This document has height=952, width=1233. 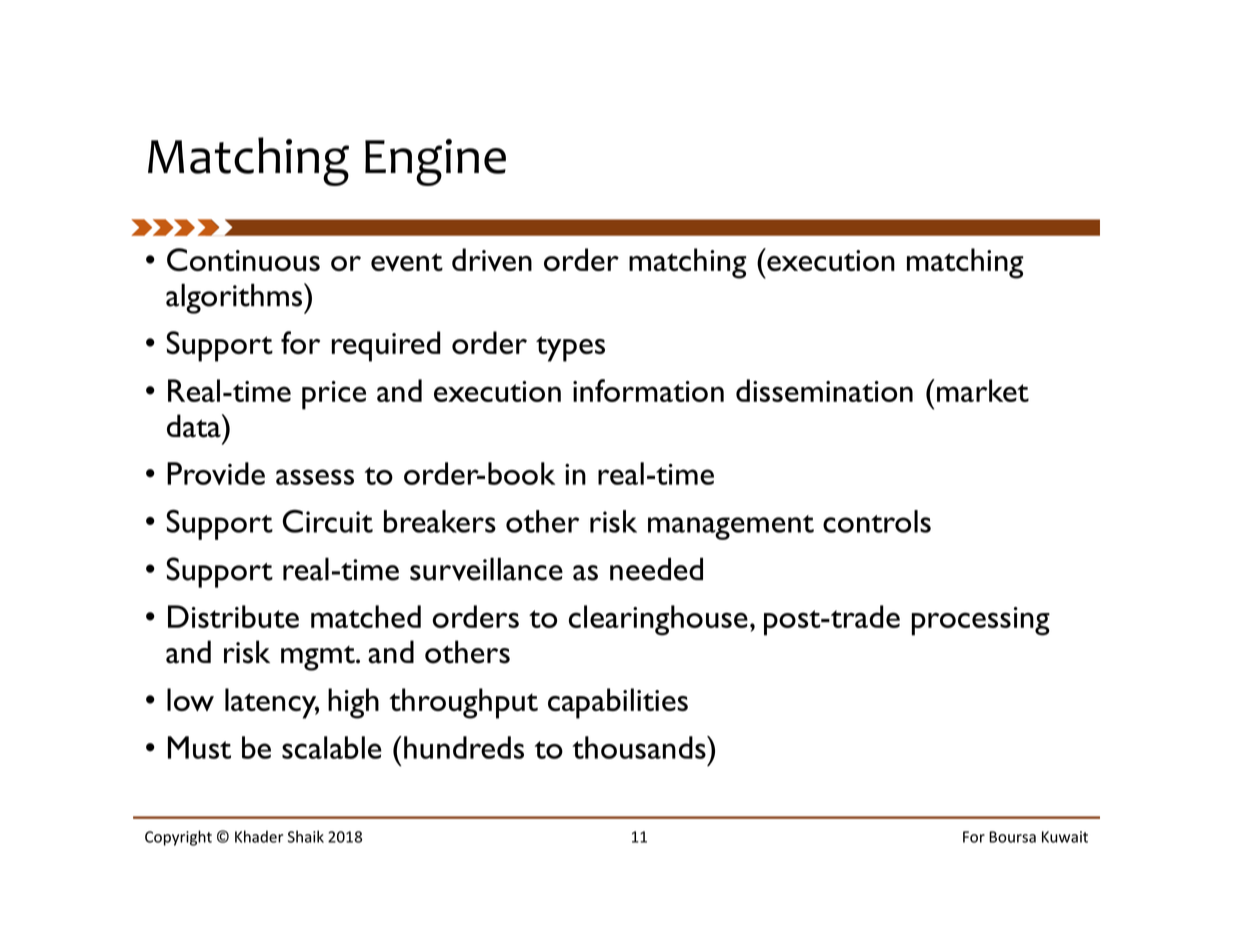 I want to click on controls, so click(x=877, y=521).
